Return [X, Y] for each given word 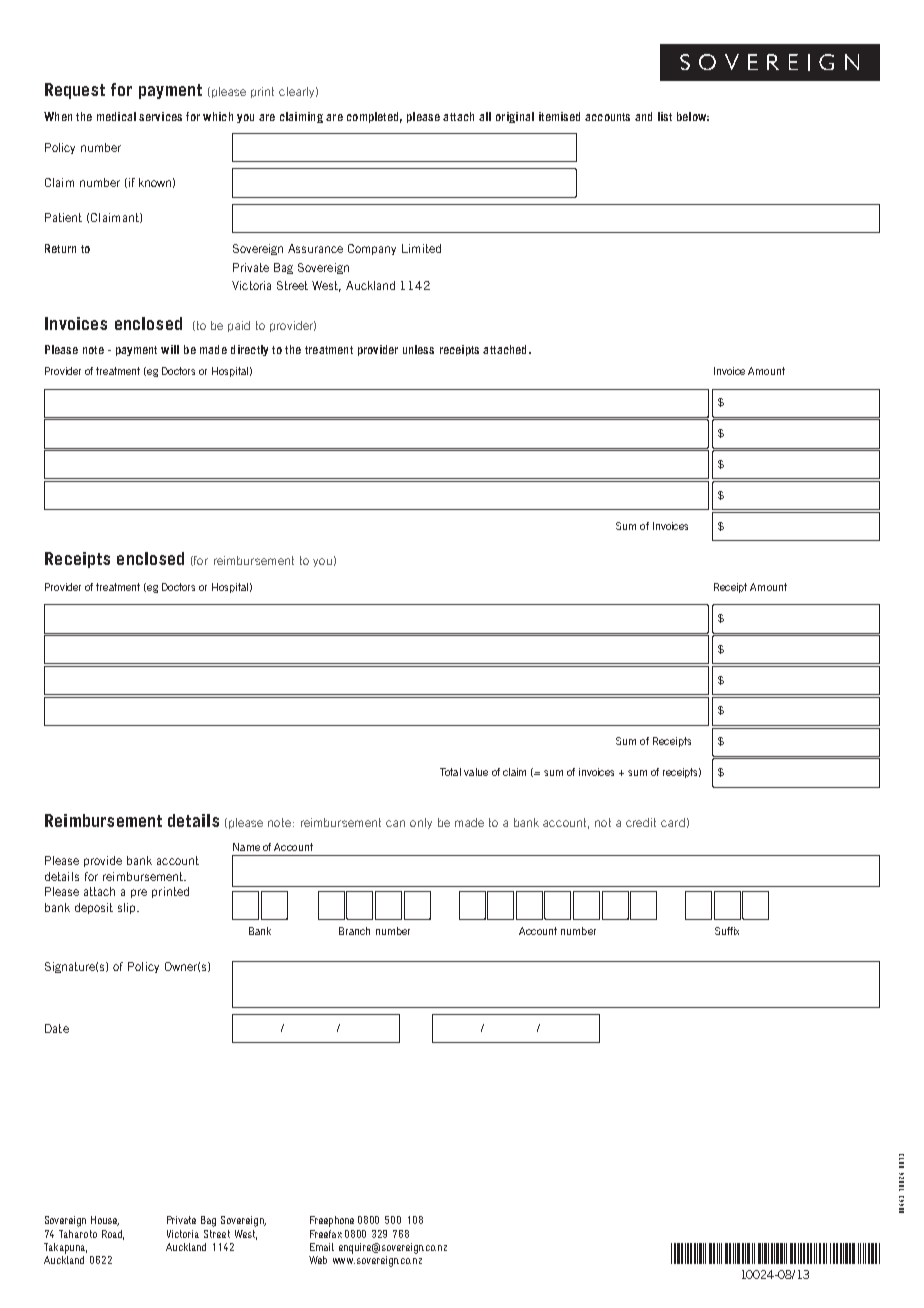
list [665, 116]
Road [113, 1235]
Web [318, 1260]
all [485, 116]
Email [322, 1247]
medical [116, 116]
